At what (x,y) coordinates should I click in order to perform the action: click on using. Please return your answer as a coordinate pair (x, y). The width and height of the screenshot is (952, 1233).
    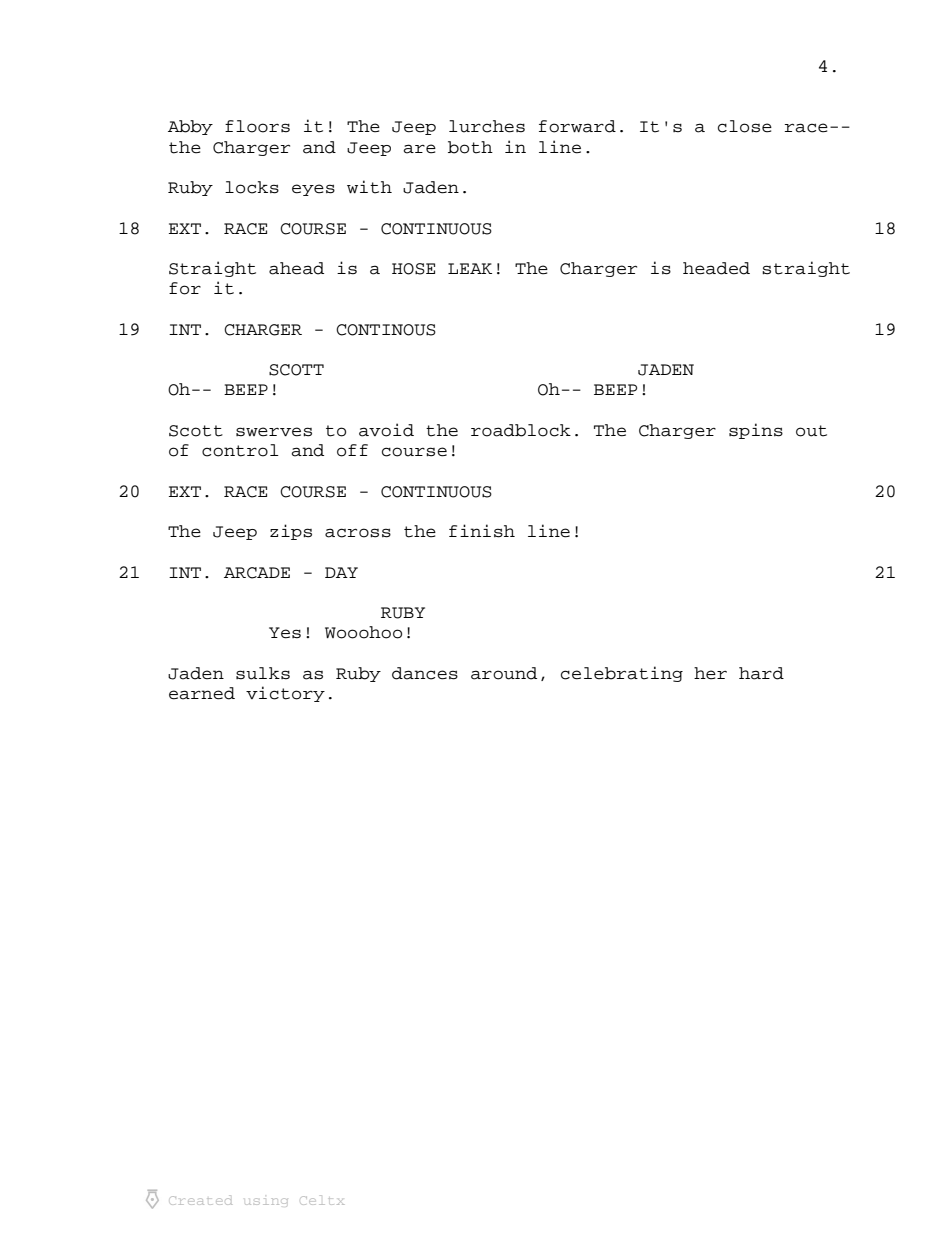
    Looking at the image, I should click on (266, 1202).
